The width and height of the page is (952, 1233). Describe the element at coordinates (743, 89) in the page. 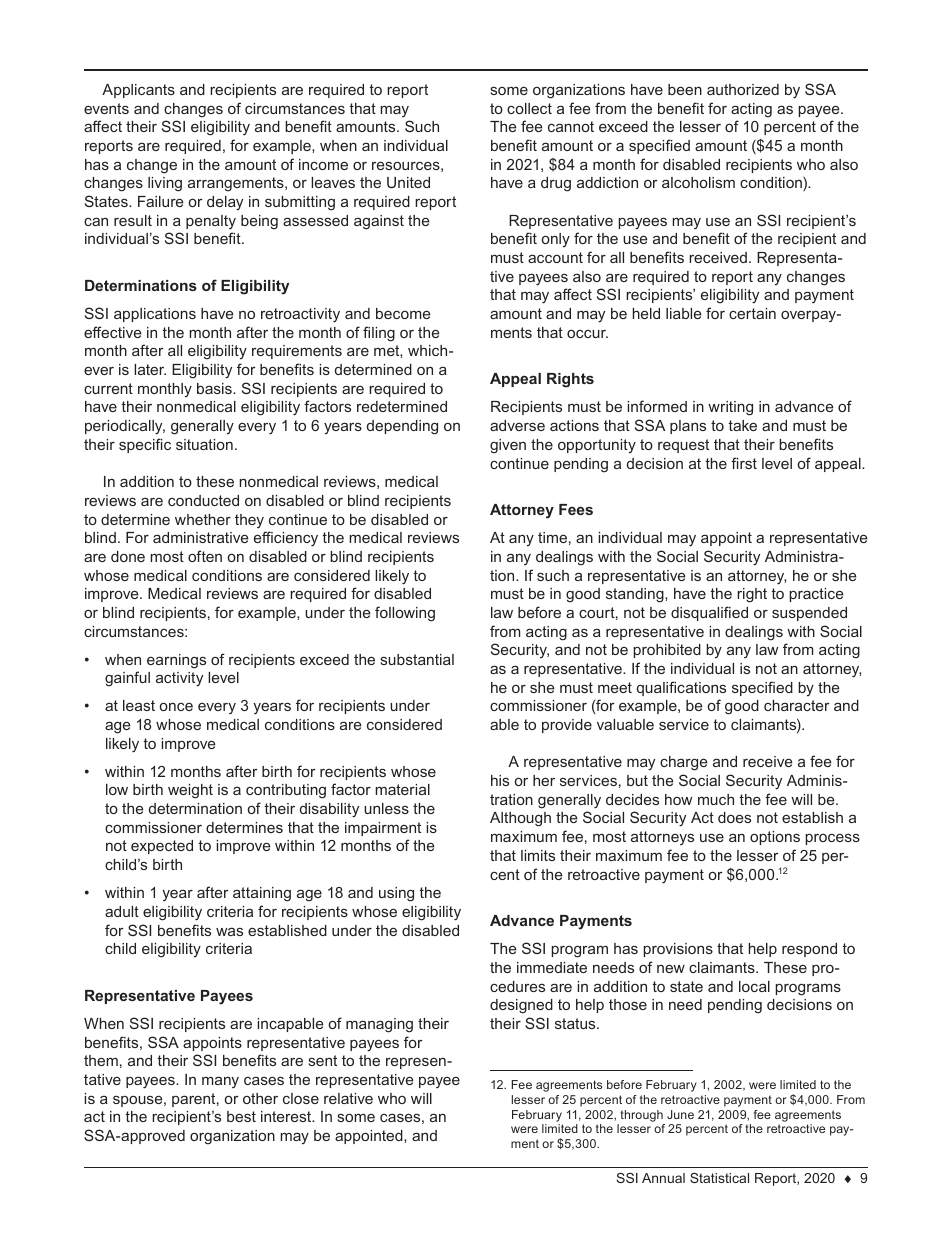

I see `authorized` at that location.
